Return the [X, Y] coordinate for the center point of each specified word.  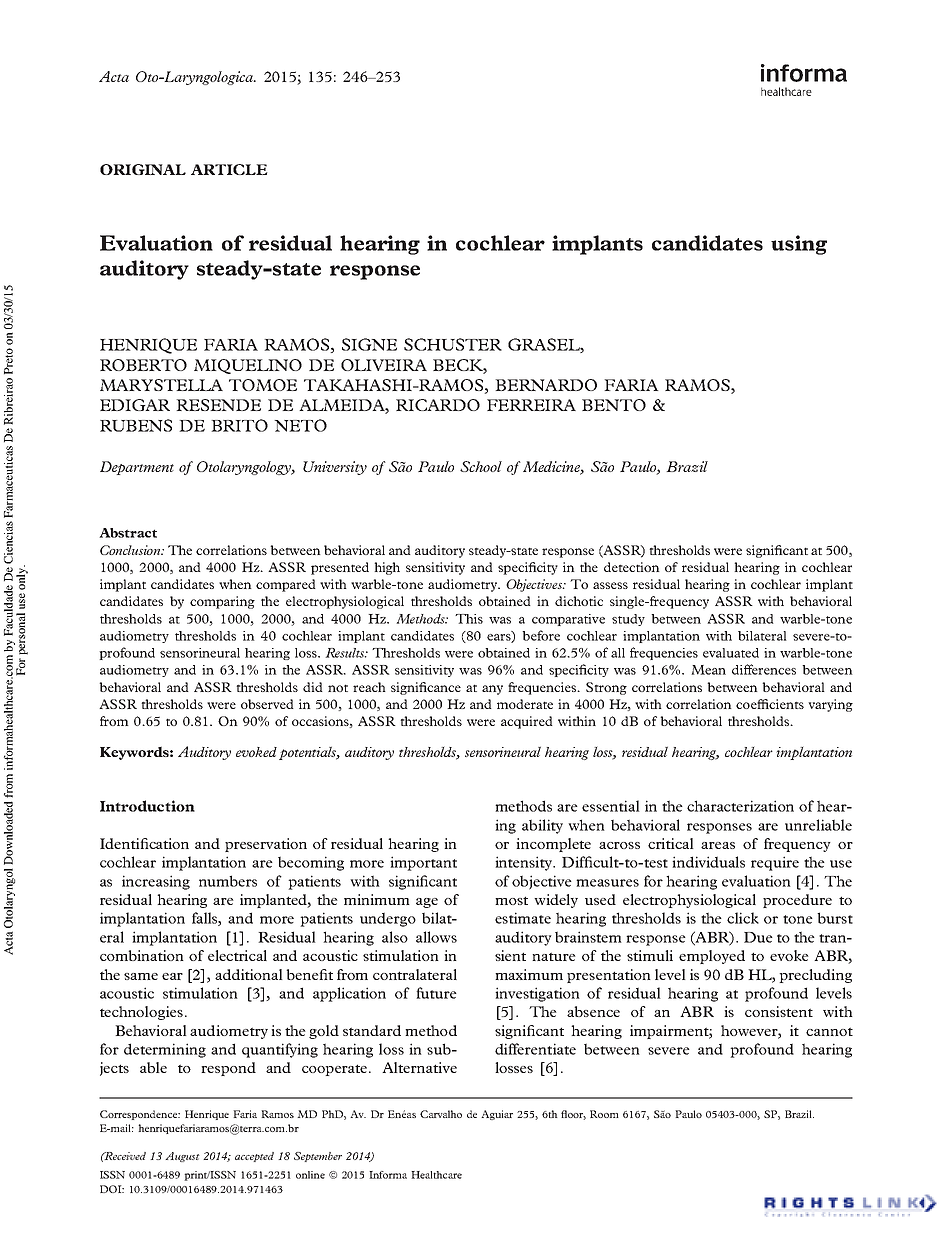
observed [267, 704]
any [492, 690]
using [799, 245]
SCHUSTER [453, 344]
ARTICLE [229, 169]
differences [764, 669]
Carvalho [441, 1114]
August [182, 1157]
